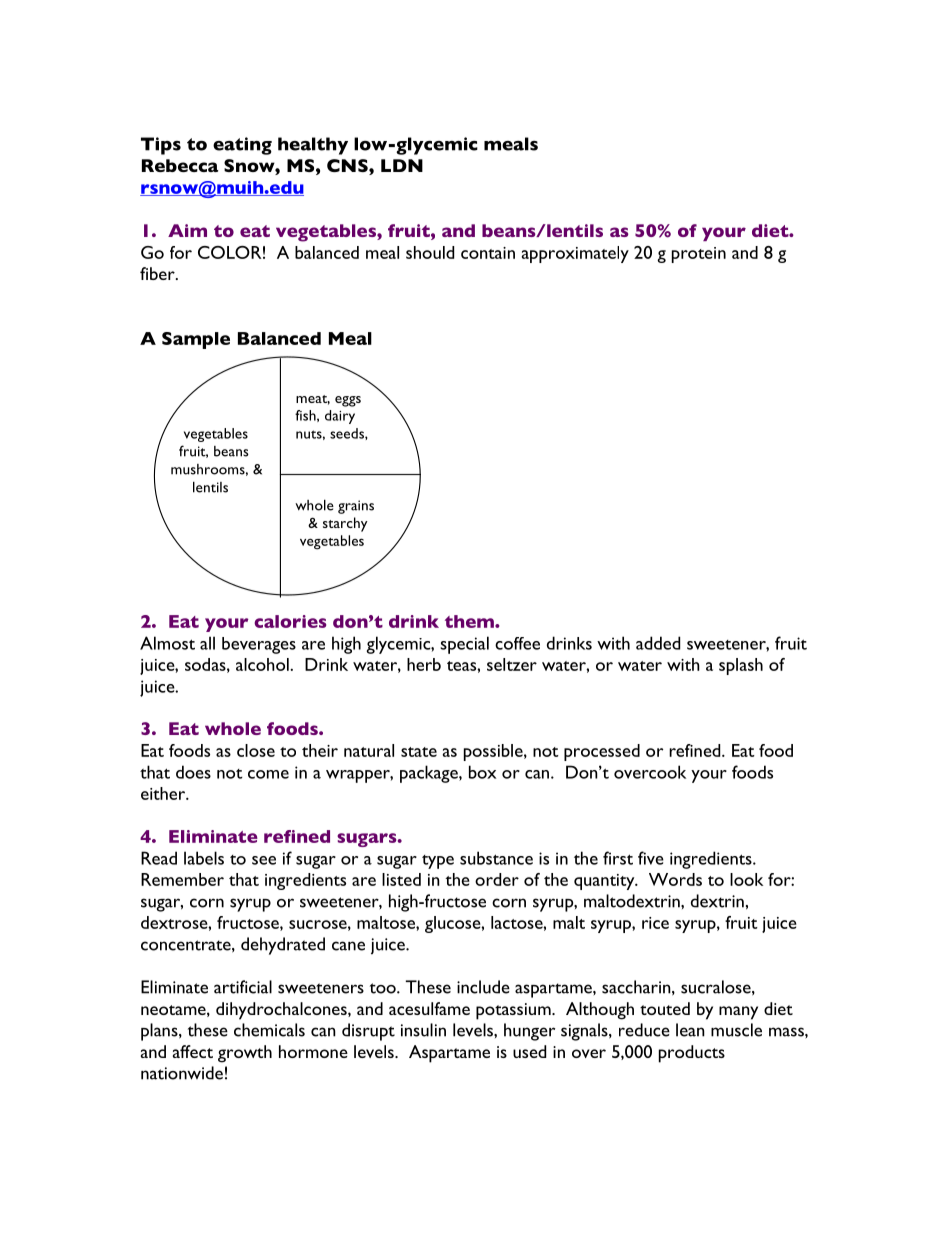  What do you see at coordinates (245, 1054) in the screenshot?
I see `growth` at bounding box center [245, 1054].
